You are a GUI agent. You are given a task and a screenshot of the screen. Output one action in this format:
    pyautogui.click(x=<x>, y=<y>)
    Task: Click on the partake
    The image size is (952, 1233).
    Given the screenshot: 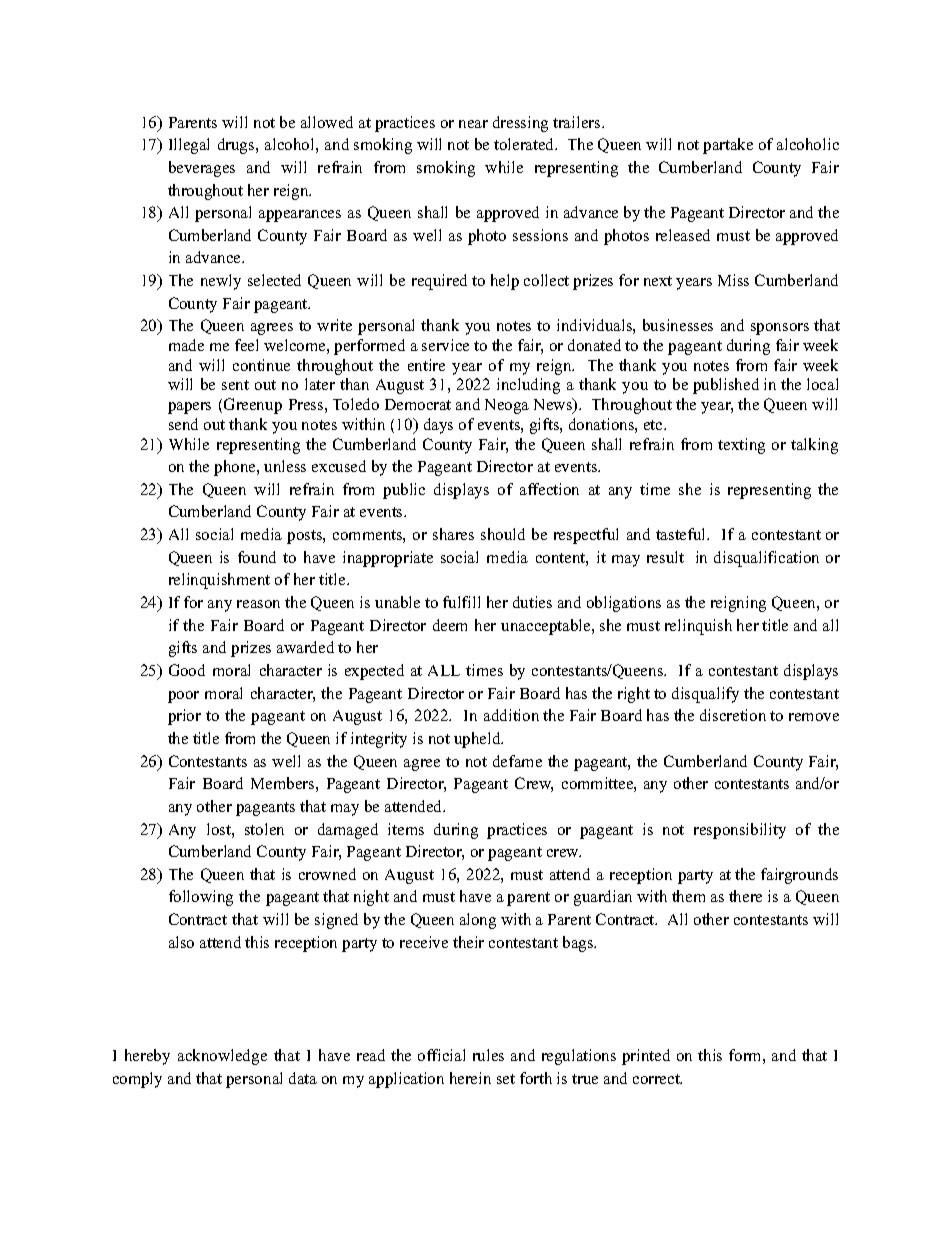 What is the action you would take?
    pyautogui.click(x=728, y=146)
